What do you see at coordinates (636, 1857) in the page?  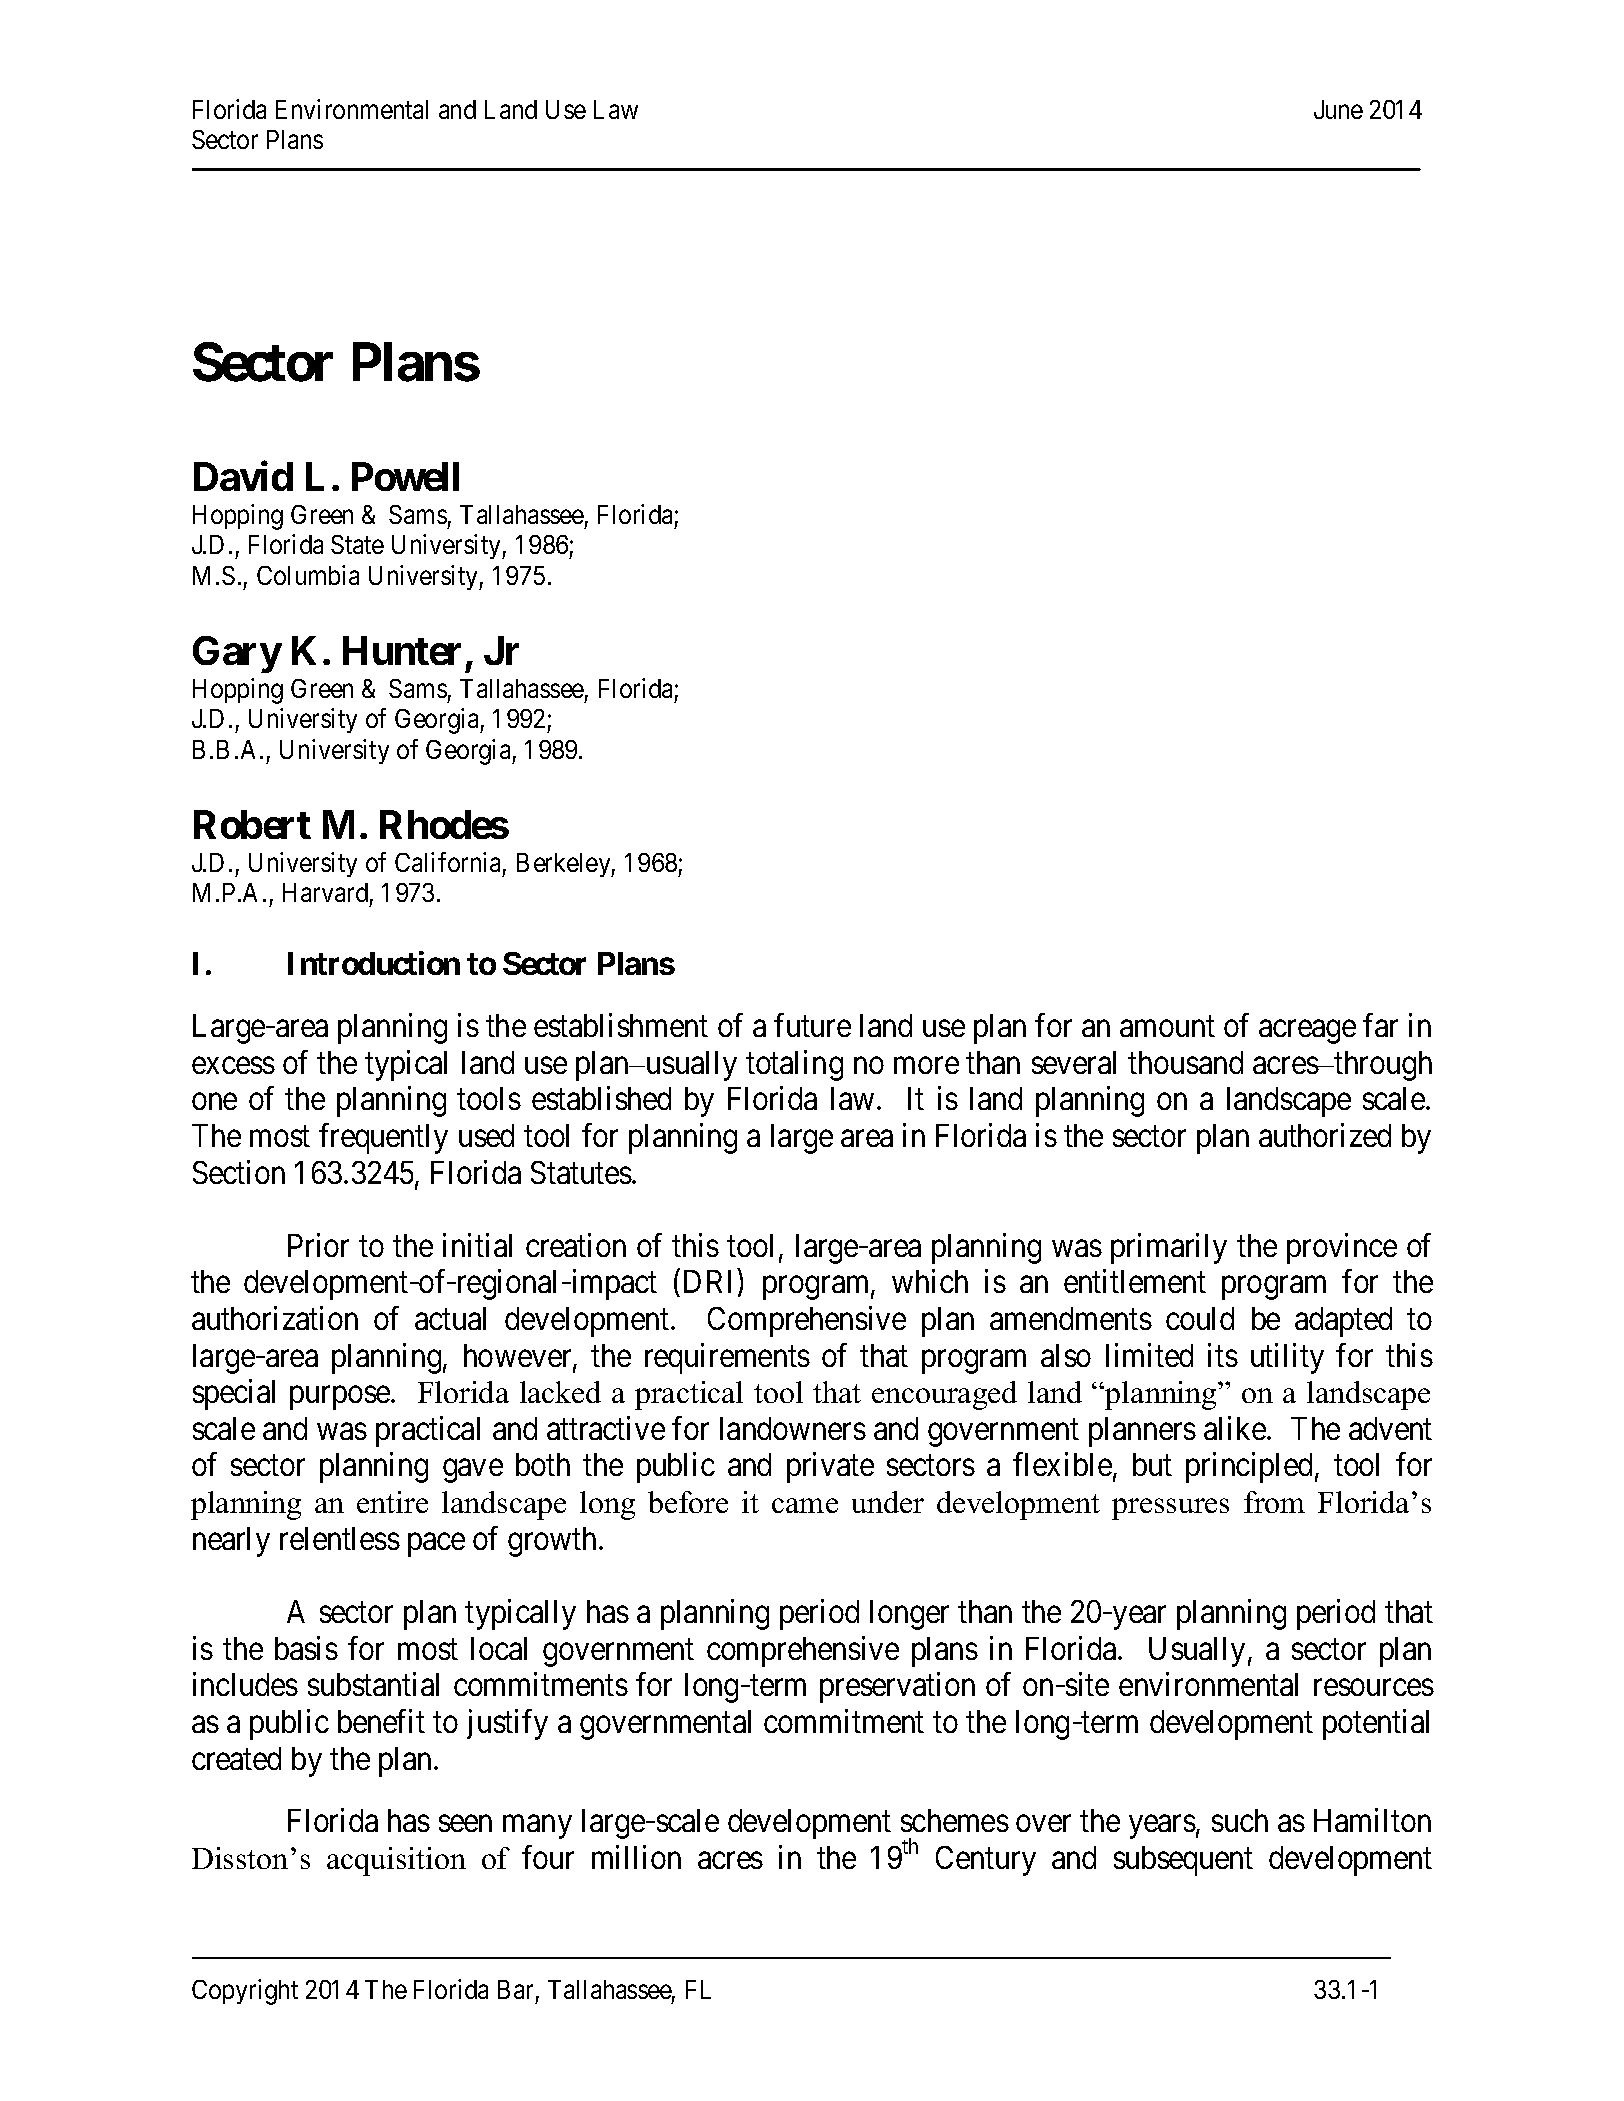 I see `million` at bounding box center [636, 1857].
